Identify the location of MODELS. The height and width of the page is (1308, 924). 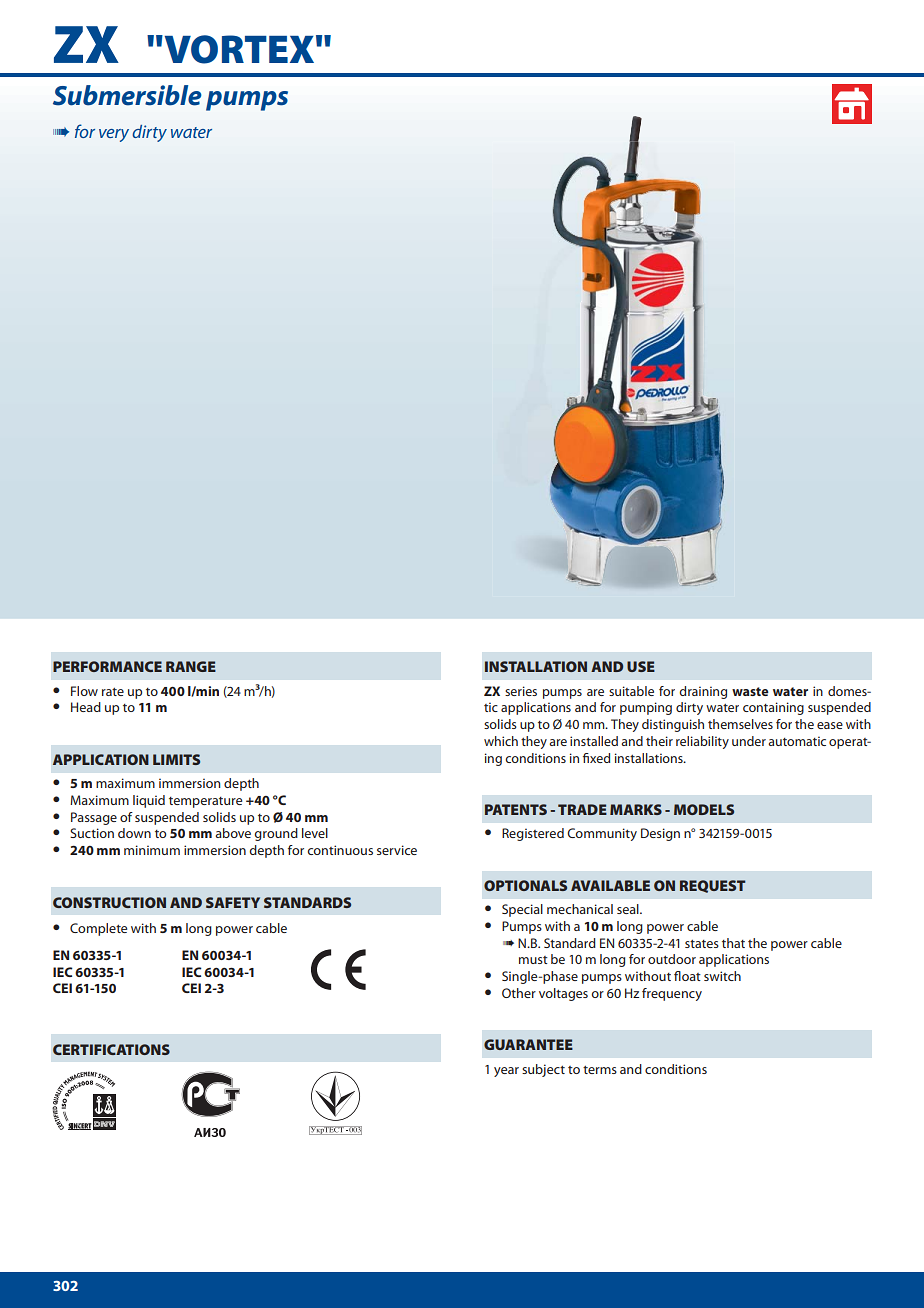
(704, 809).
